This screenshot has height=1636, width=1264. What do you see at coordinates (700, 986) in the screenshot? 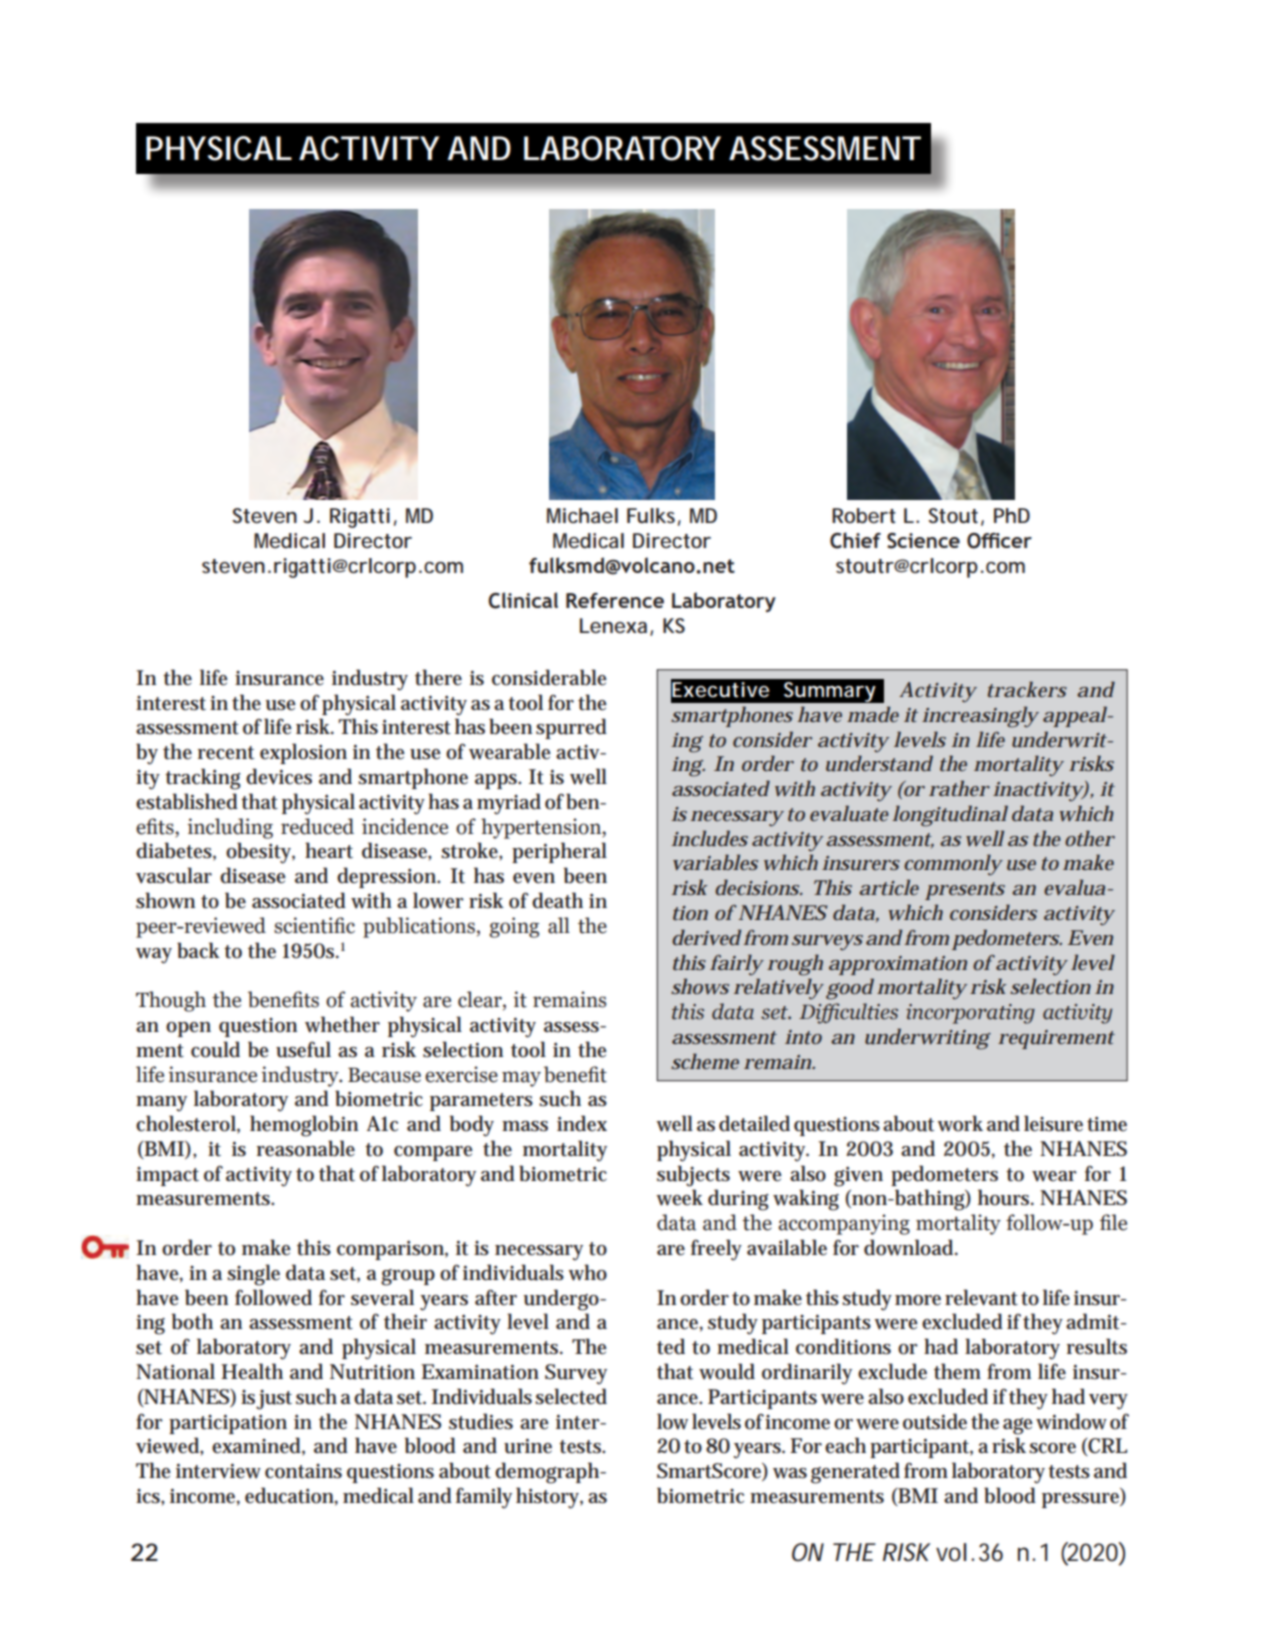
I see `shows` at bounding box center [700, 986].
